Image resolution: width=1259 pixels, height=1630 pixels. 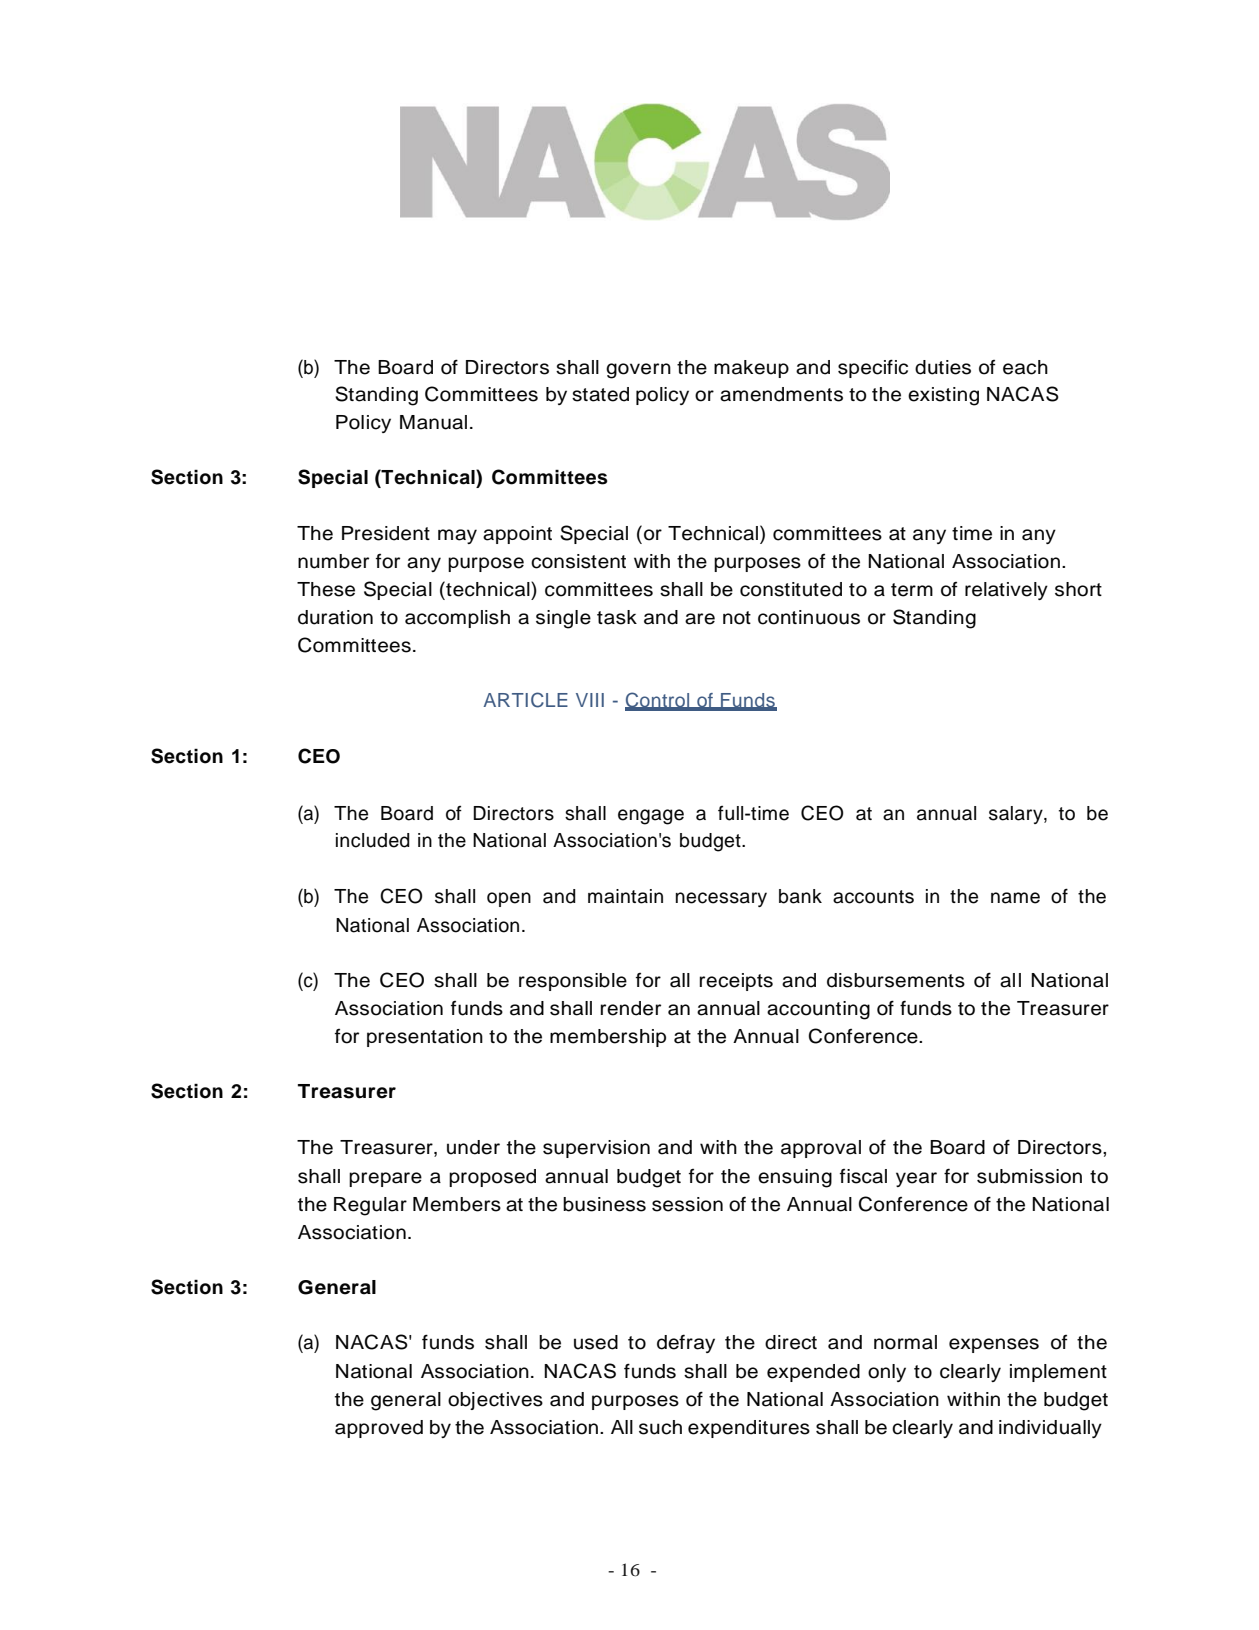 I want to click on existing, so click(x=943, y=396).
